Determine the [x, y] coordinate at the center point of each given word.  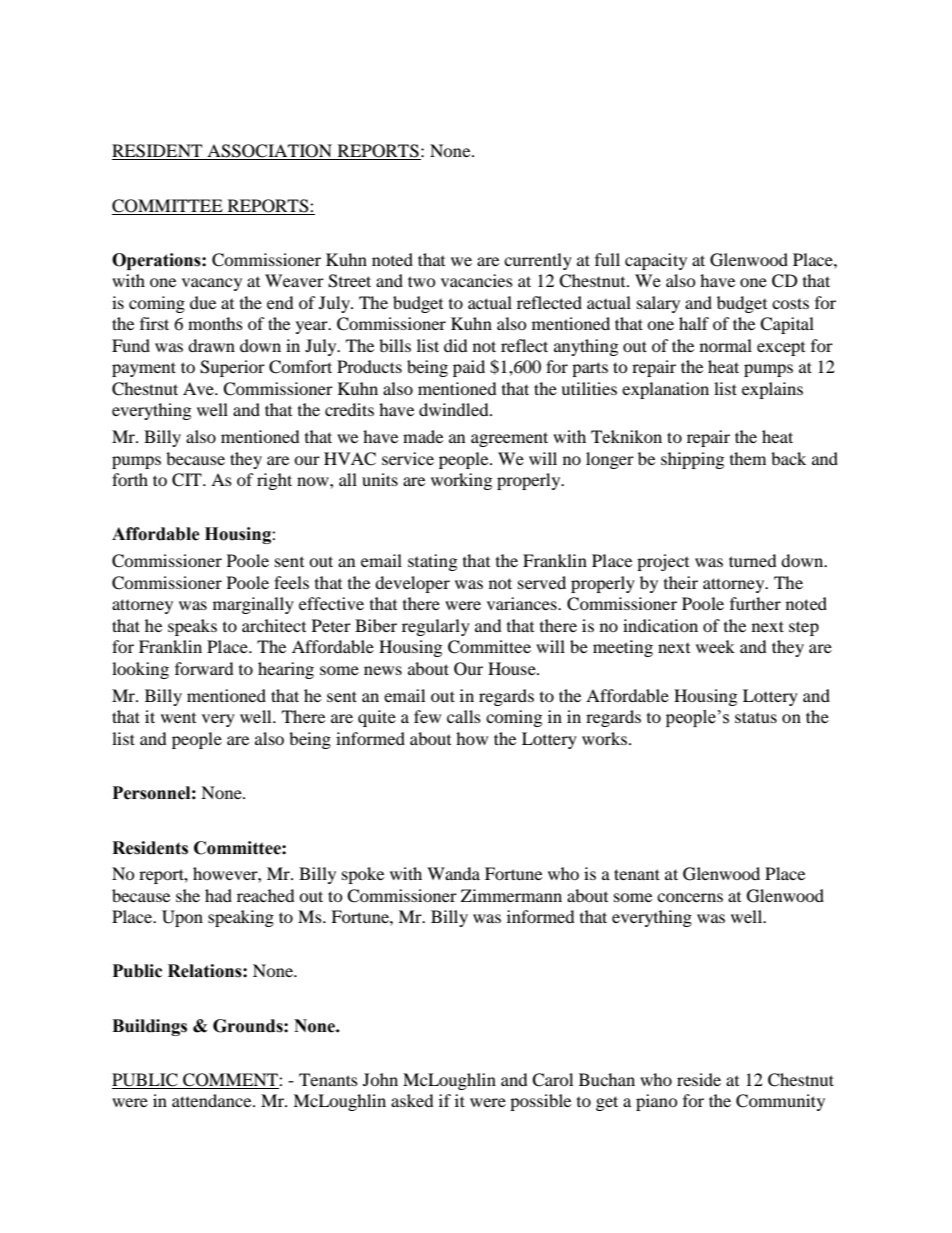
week [715, 646]
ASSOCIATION [270, 152]
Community [780, 1102]
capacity [656, 261]
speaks [192, 627]
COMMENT [231, 1080]
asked [412, 1100]
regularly [436, 627]
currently [538, 261]
